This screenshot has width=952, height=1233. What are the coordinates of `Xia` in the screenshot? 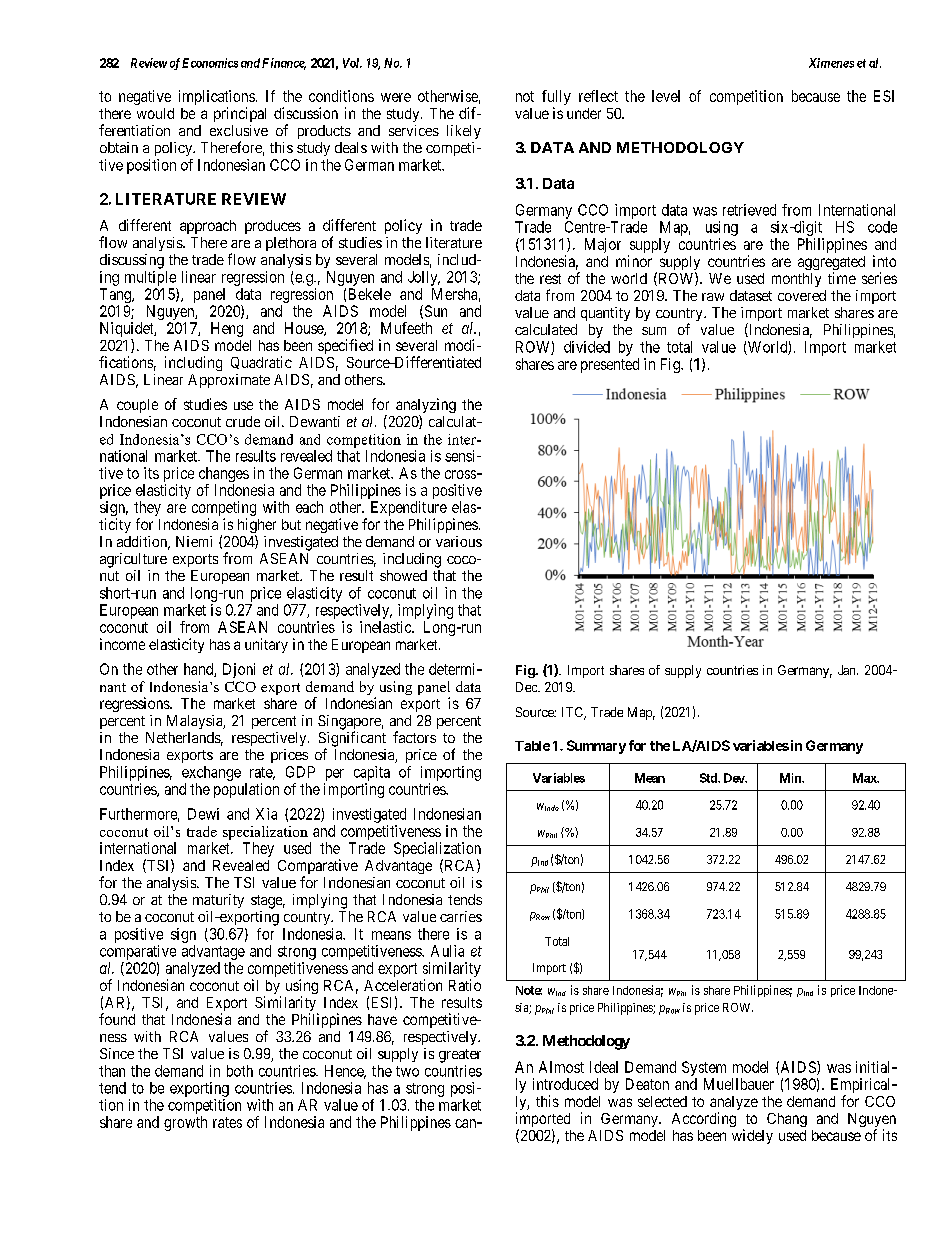 It's located at (266, 814).
